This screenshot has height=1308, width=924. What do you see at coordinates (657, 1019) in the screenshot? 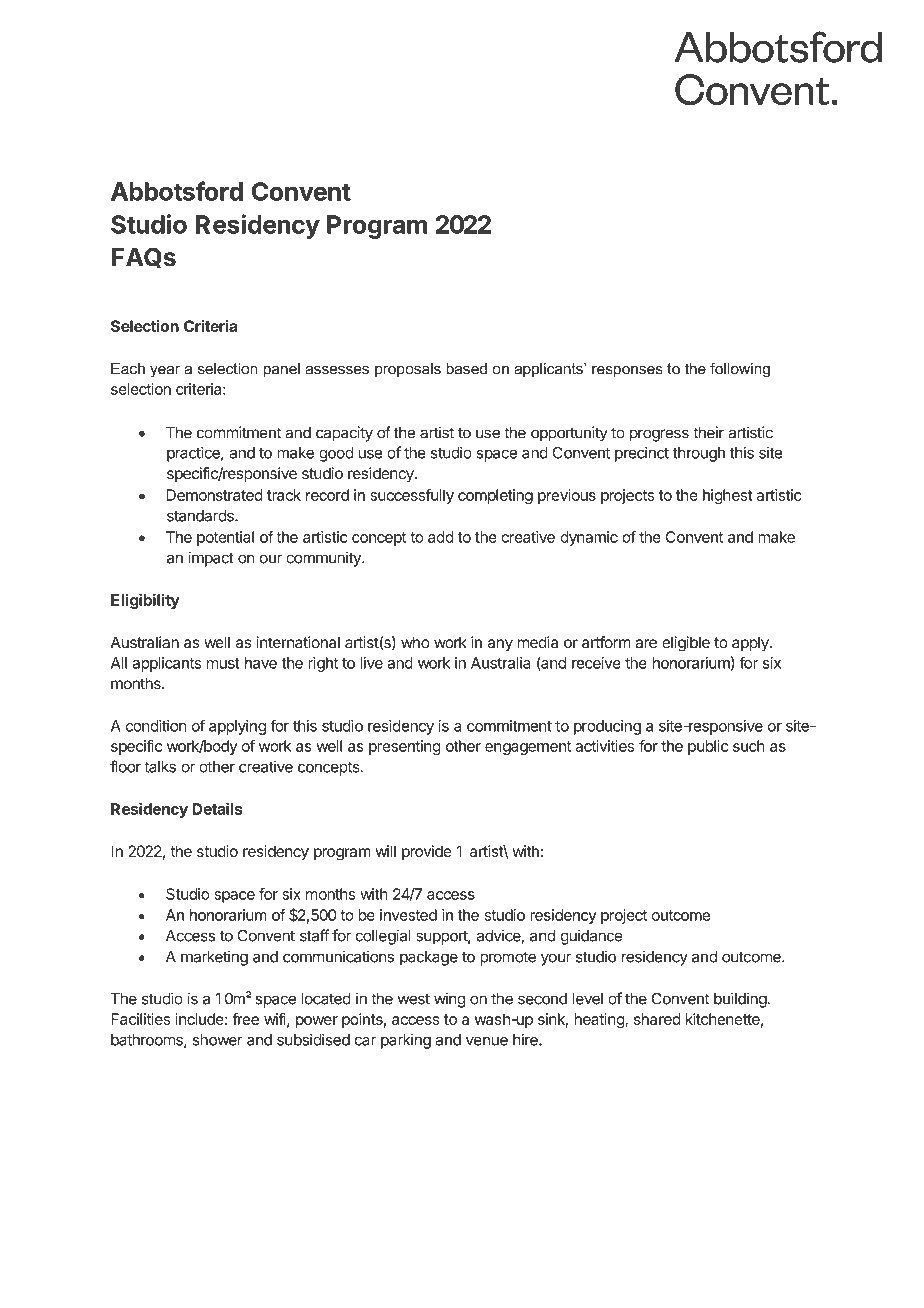
I see `shared` at bounding box center [657, 1019].
